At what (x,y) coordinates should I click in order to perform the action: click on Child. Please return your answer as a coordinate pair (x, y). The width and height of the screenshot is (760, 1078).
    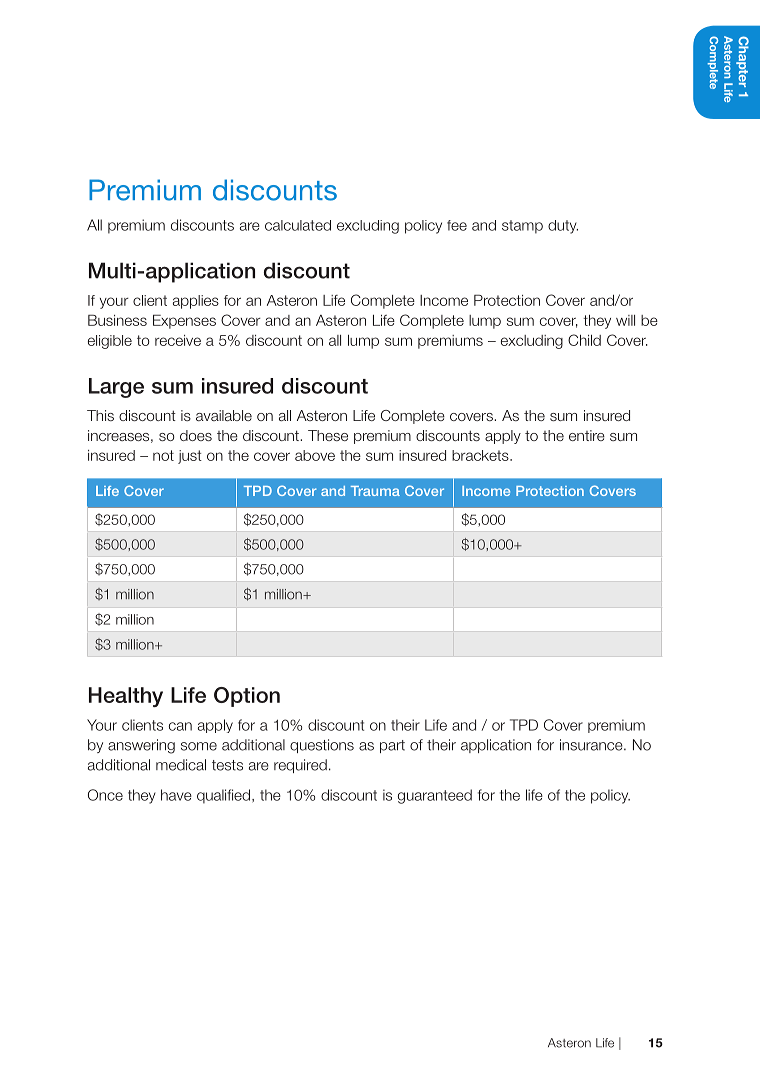
    Looking at the image, I should click on (584, 340).
